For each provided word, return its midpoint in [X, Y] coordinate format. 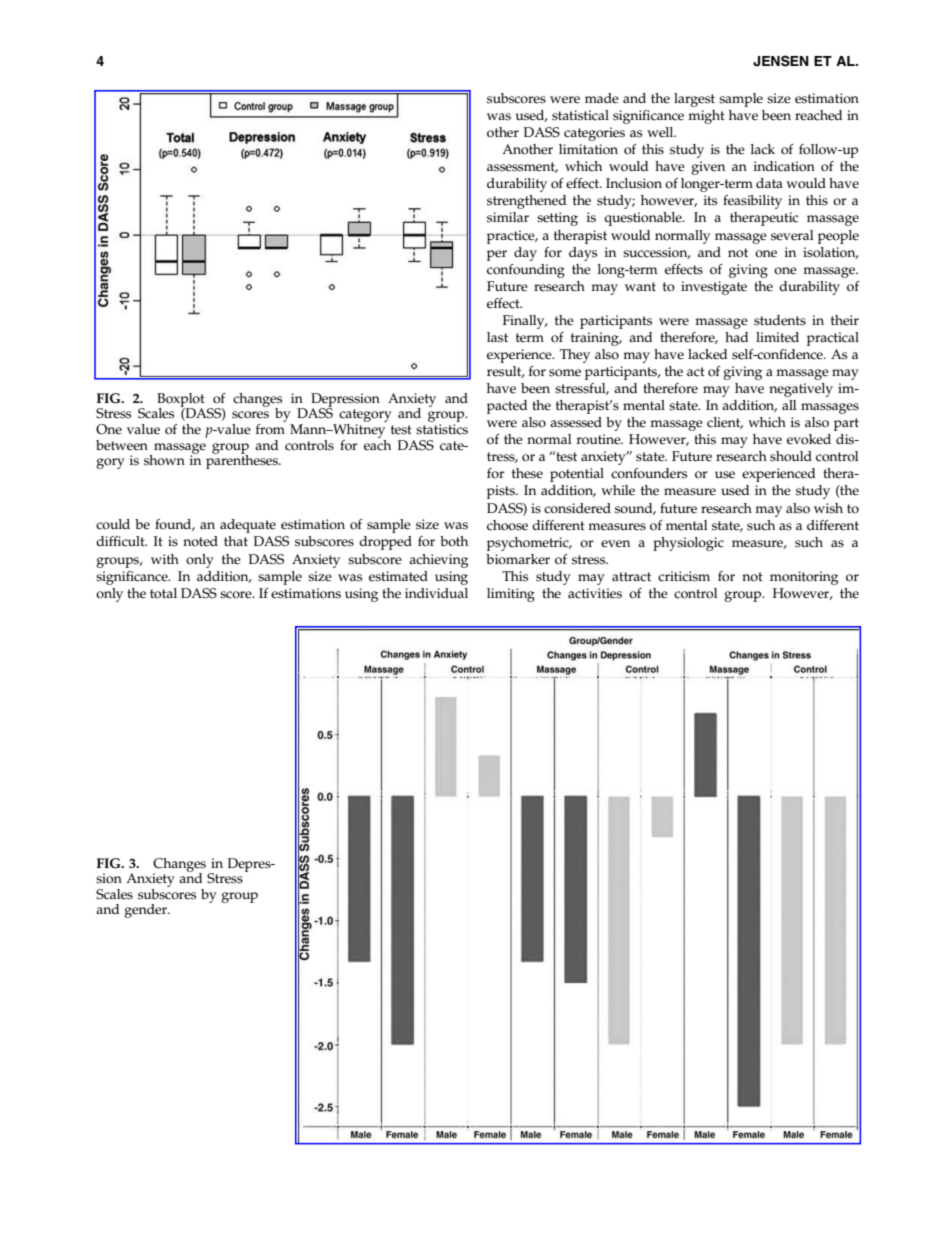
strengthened [526, 202]
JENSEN [781, 61]
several [792, 235]
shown [164, 460]
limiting [511, 595]
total [163, 593]
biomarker [518, 559]
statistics [442, 429]
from [271, 428]
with [165, 559]
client [725, 423]
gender [146, 911]
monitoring [804, 578]
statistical [580, 115]
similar [508, 217]
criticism [684, 576]
